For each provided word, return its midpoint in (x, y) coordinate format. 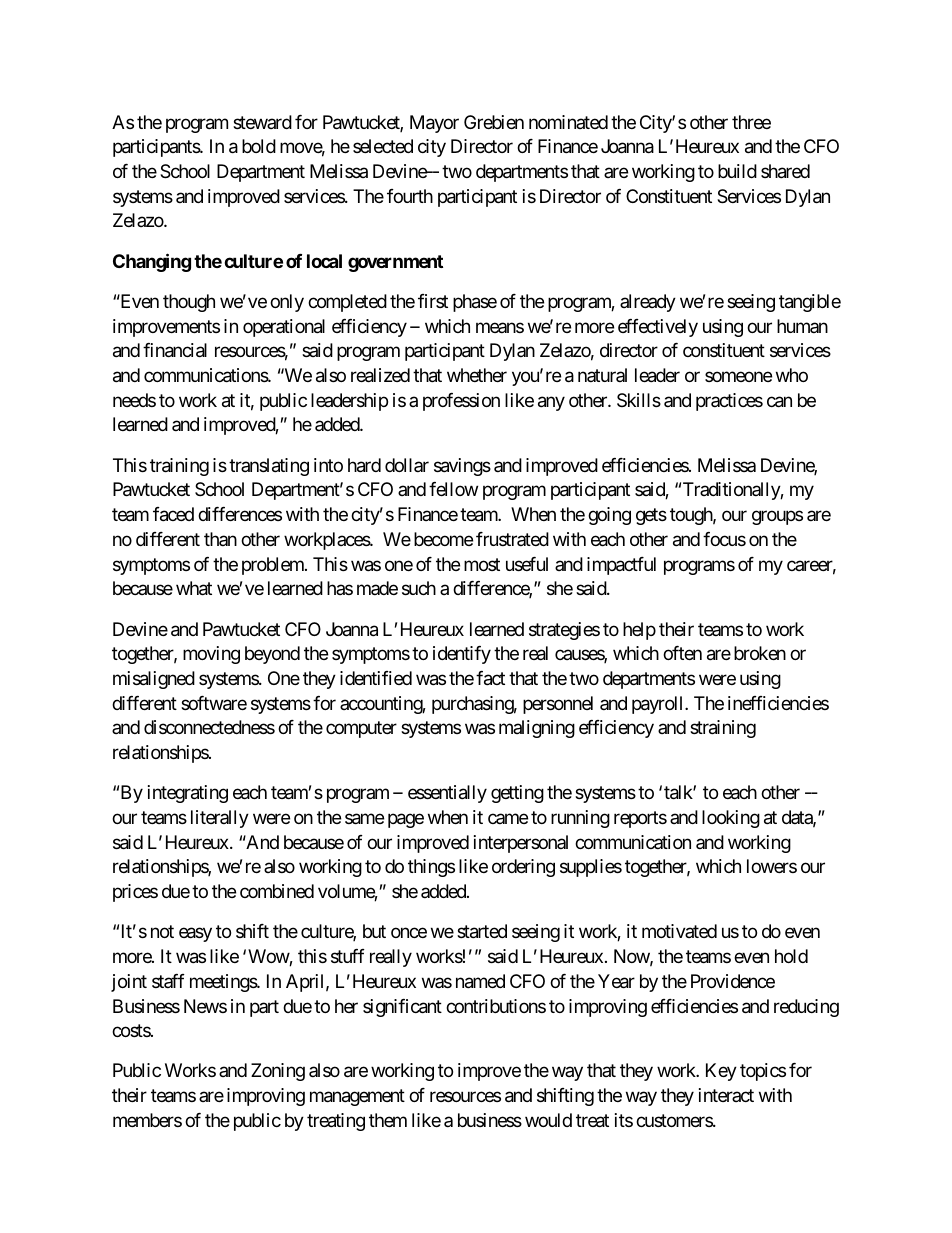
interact (726, 1095)
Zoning (278, 1072)
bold (259, 146)
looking (731, 819)
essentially (447, 794)
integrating (188, 794)
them (388, 1120)
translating (269, 467)
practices (729, 402)
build (737, 171)
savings (462, 467)
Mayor (434, 124)
